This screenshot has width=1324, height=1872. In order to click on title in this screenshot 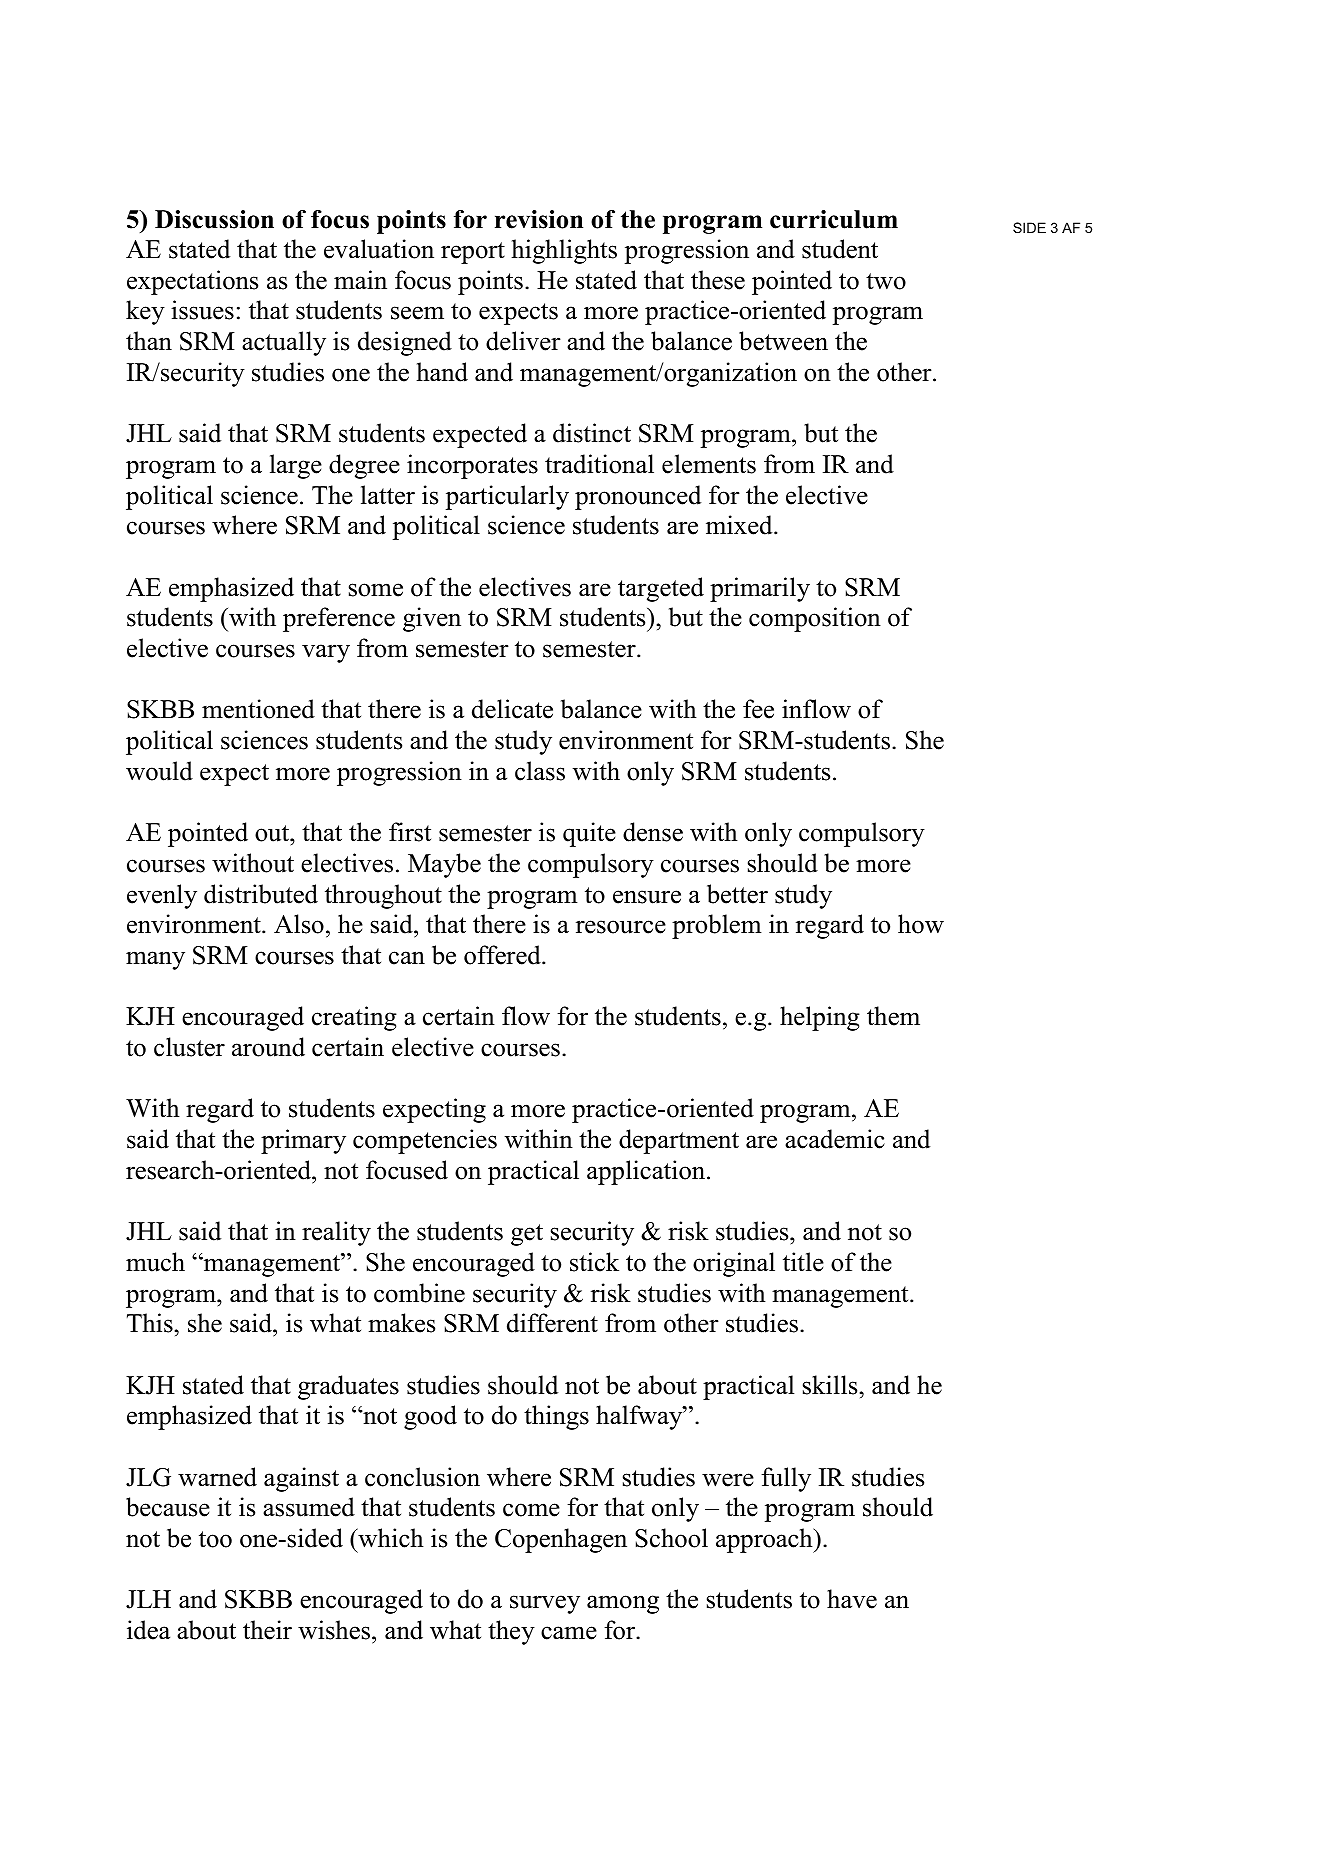, I will do `click(803, 1262)`.
